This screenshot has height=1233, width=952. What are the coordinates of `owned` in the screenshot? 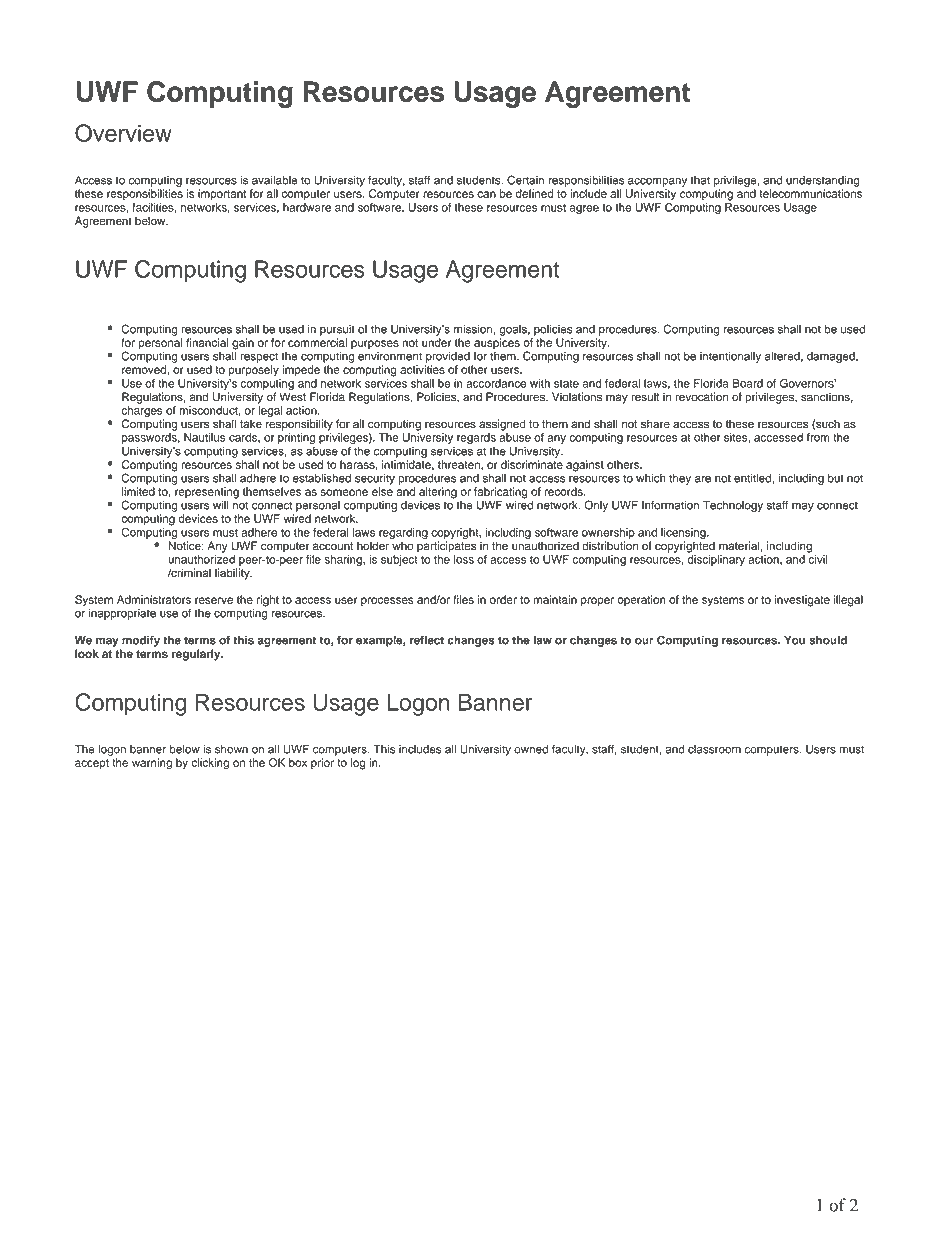 It's located at (531, 749).
